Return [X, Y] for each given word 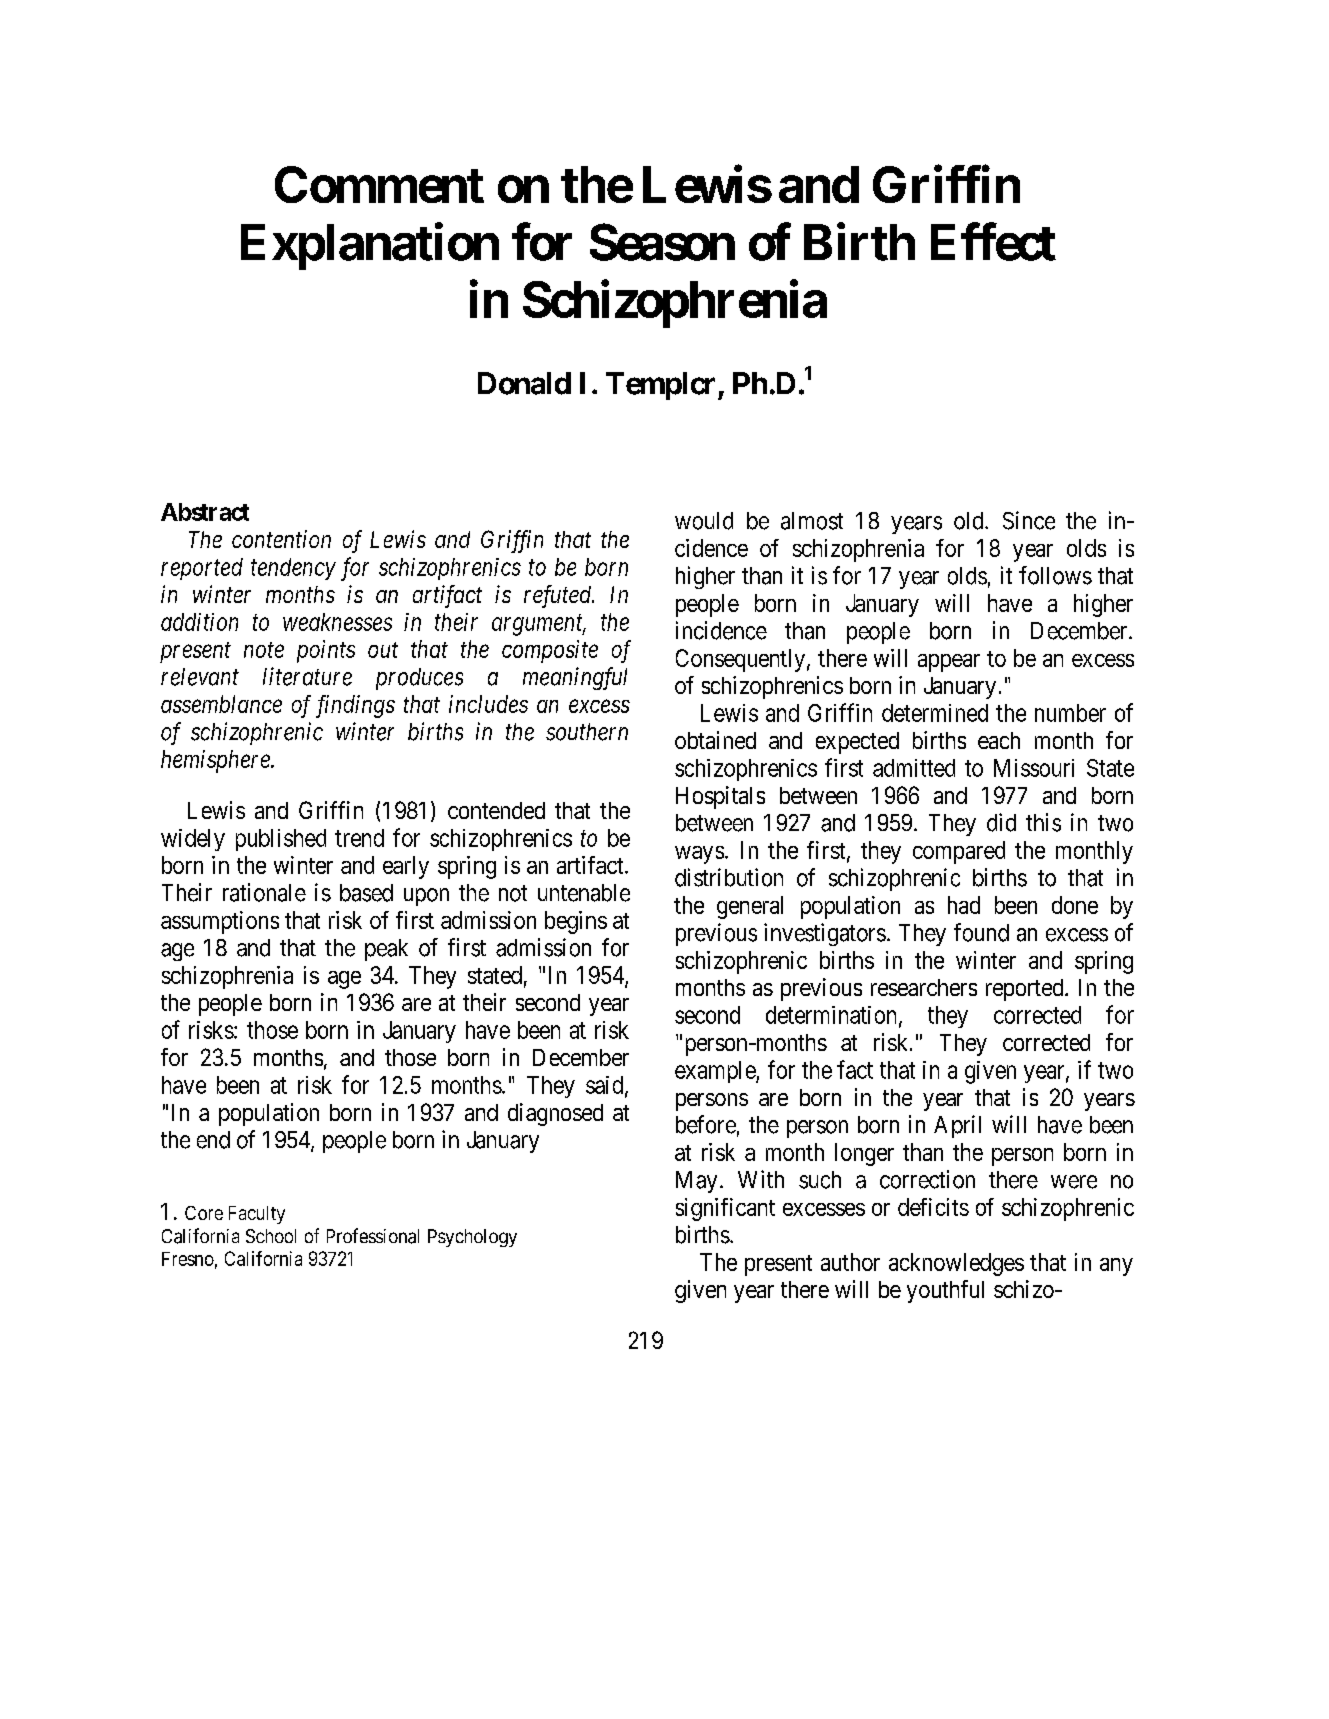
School [271, 1236]
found [981, 932]
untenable [584, 893]
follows [1055, 575]
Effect [993, 242]
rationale [264, 892]
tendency [293, 569]
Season [662, 242]
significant [725, 1209]
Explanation [370, 246]
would [704, 521]
